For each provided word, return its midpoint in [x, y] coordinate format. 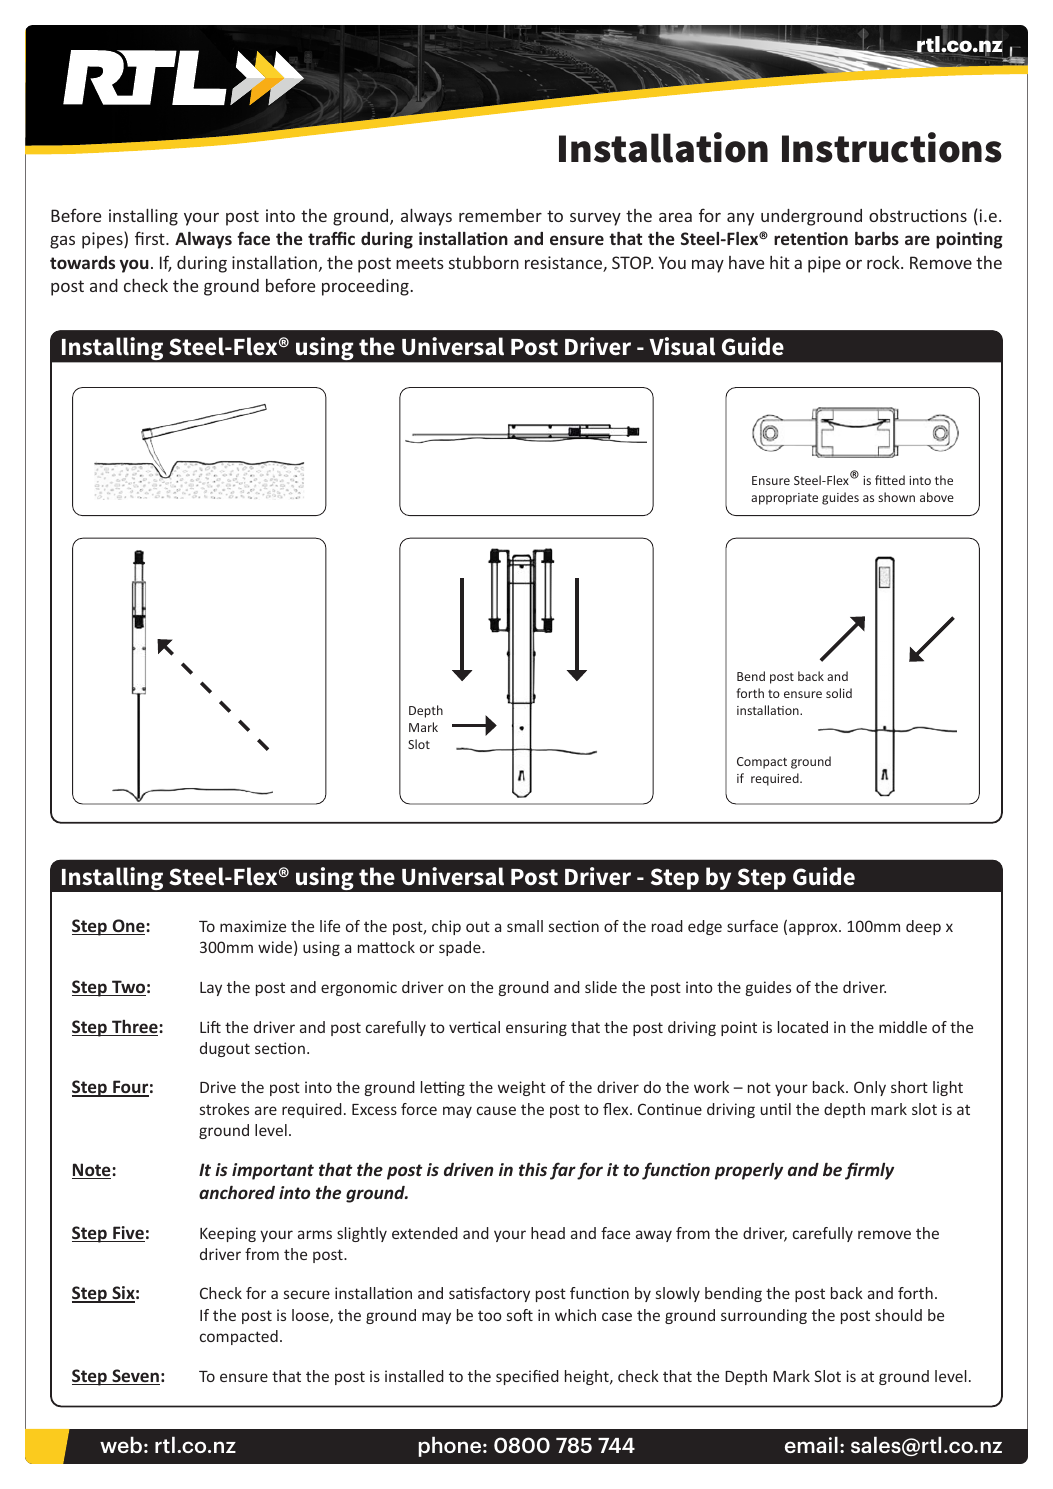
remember [500, 215]
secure [307, 1294]
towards [82, 262]
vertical [474, 1027]
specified [527, 1377]
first [151, 238]
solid [839, 693]
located [803, 1027]
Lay [211, 989]
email [811, 1444]
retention [811, 238]
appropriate [784, 499]
